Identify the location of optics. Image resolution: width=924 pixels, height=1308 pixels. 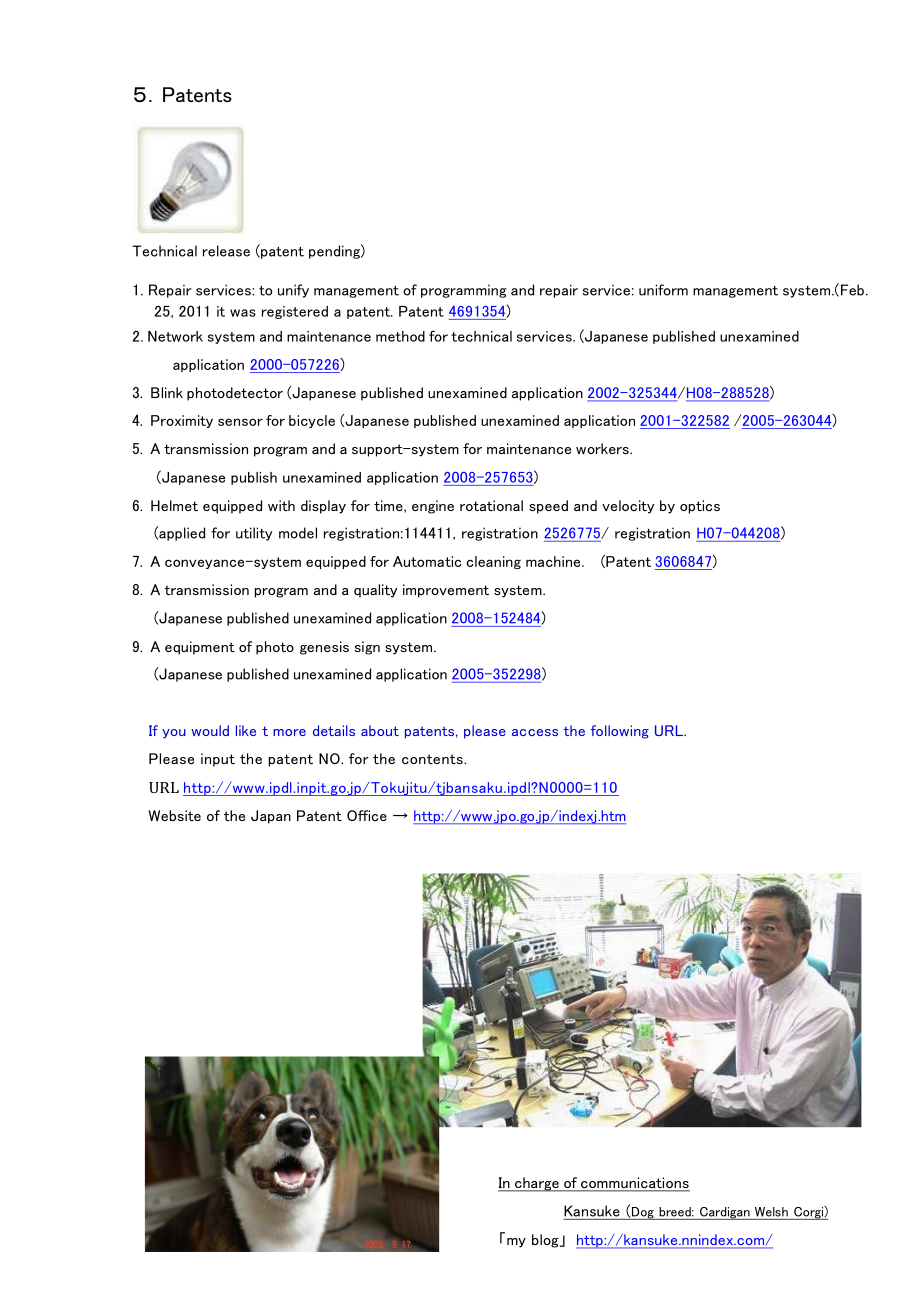
(700, 507).
